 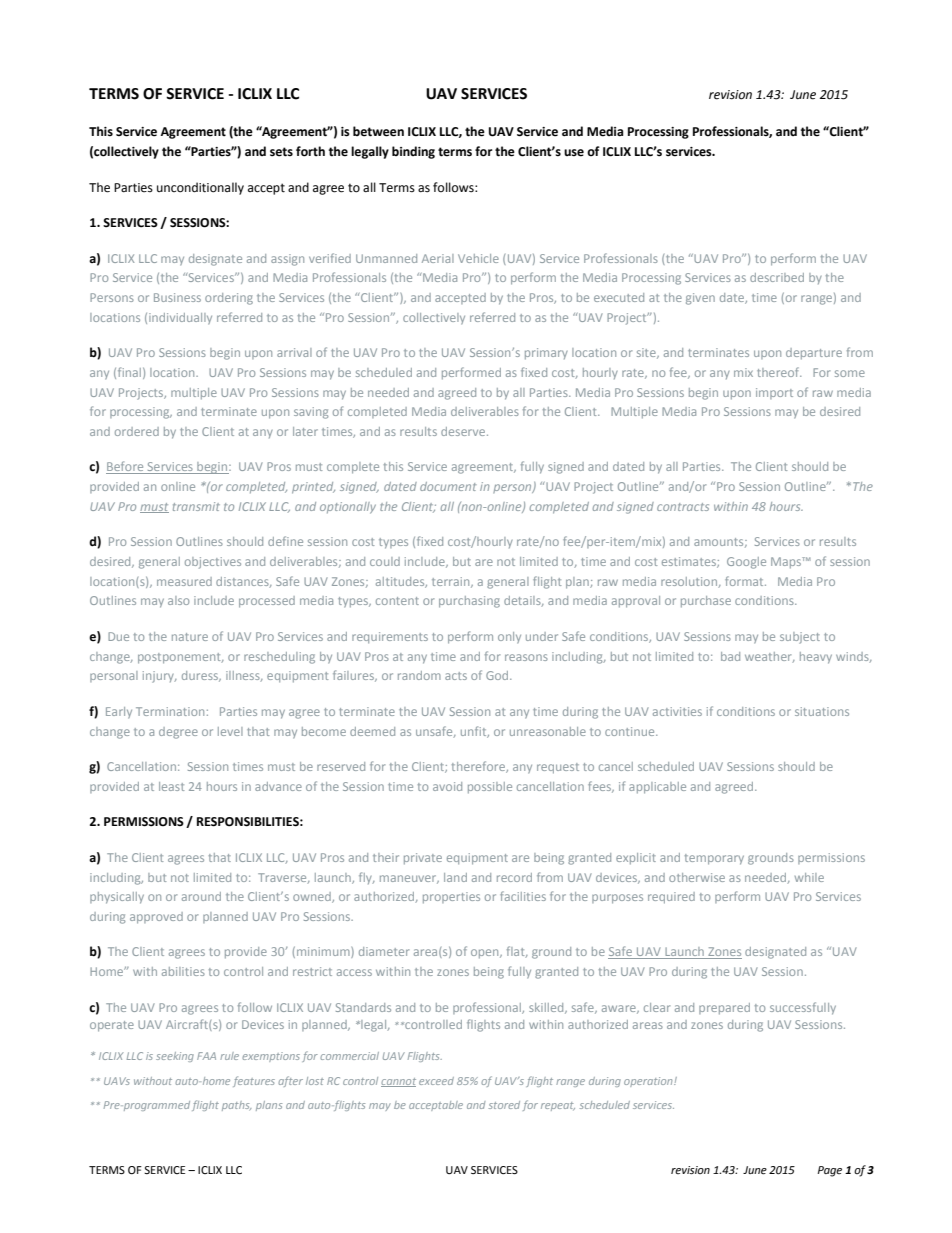 I want to click on unconditionally, so click(x=200, y=188).
